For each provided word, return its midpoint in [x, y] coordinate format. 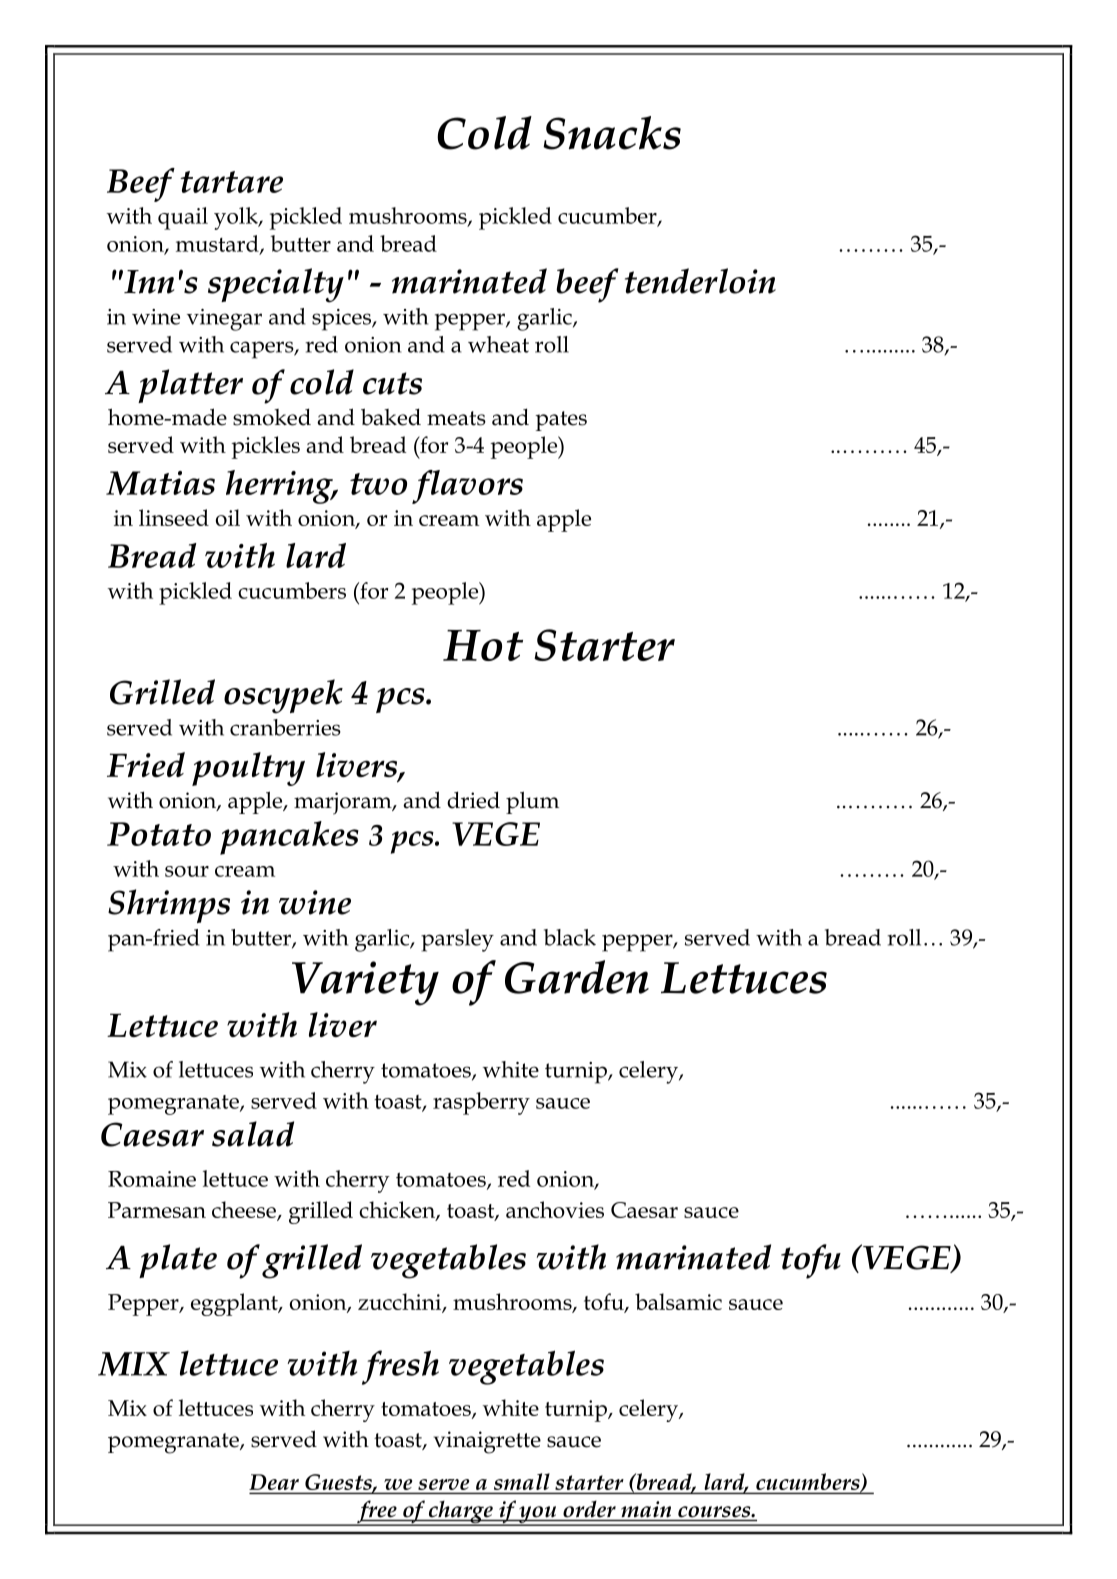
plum [532, 802]
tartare [231, 182]
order [589, 1509]
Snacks [612, 133]
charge [460, 1513]
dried [473, 800]
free [377, 1513]
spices [342, 320]
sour [187, 871]
